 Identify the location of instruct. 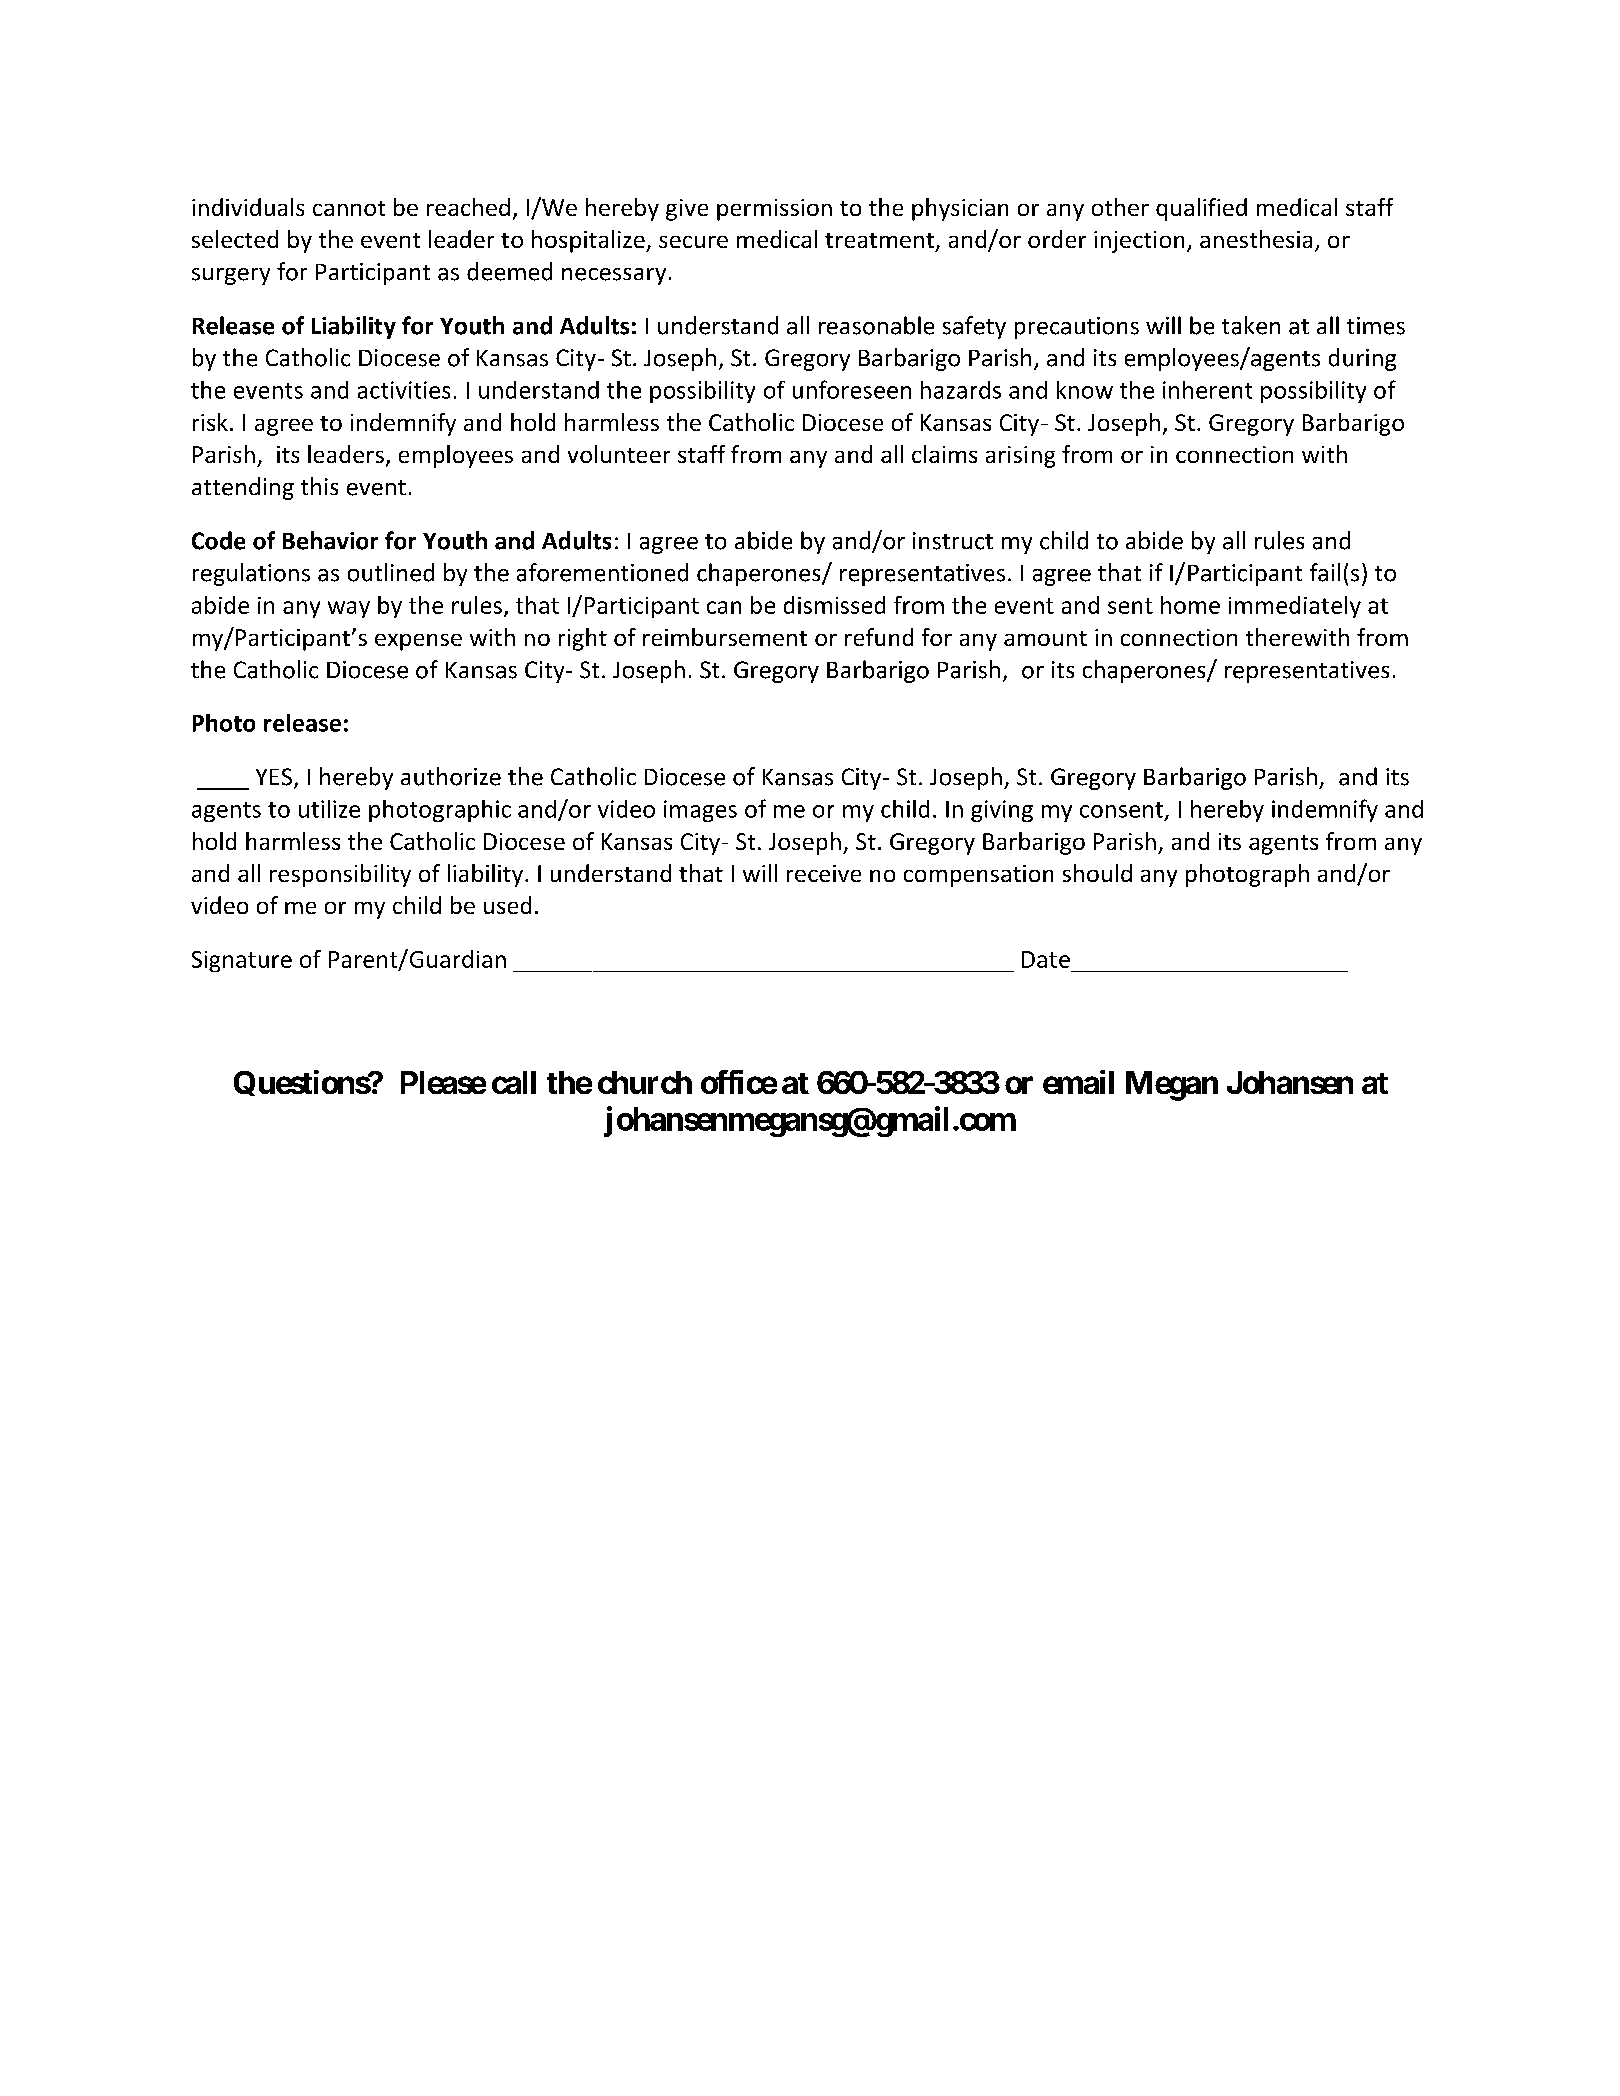
(953, 541).
